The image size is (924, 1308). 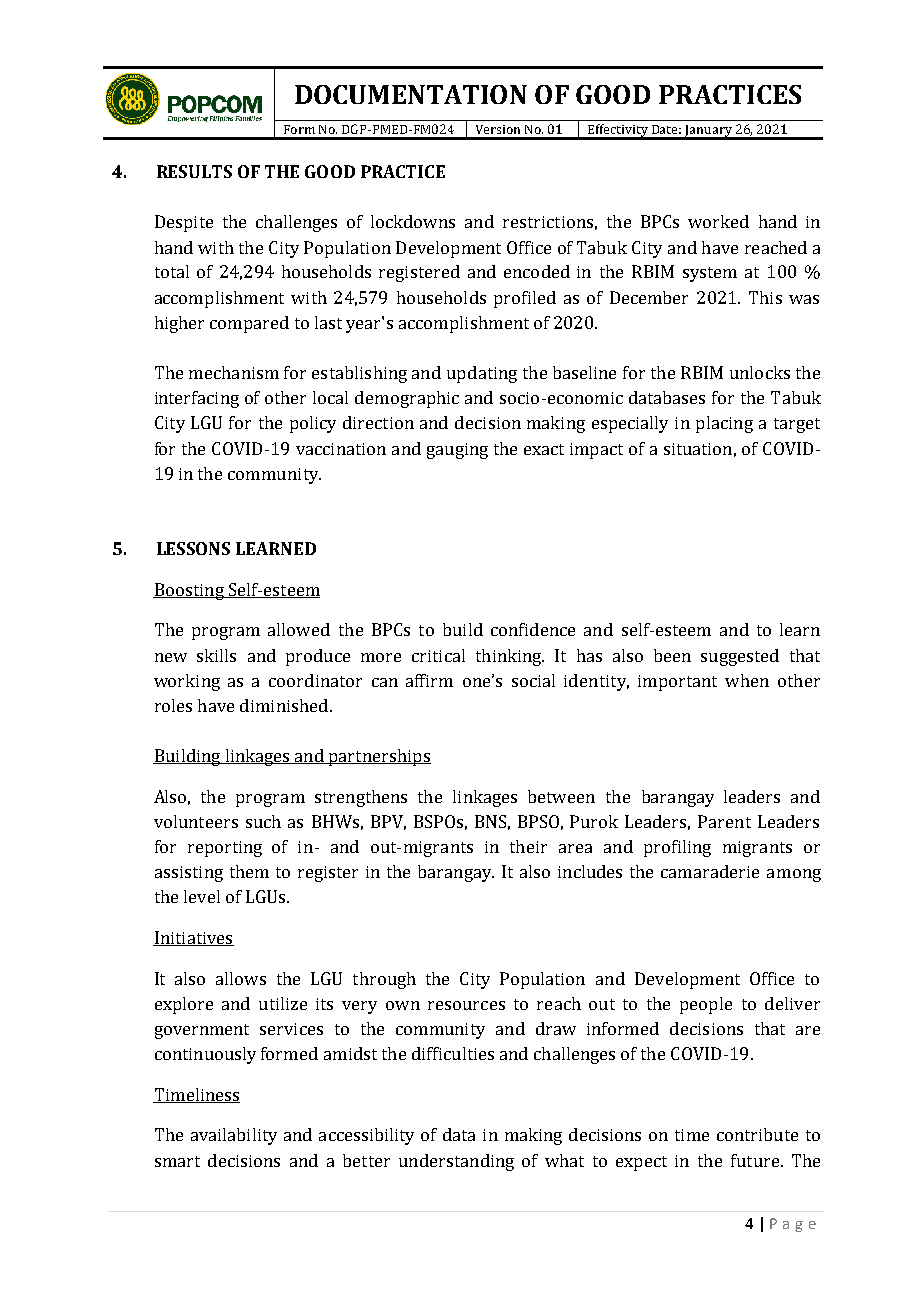 I want to click on RESULTS, so click(x=194, y=171).
